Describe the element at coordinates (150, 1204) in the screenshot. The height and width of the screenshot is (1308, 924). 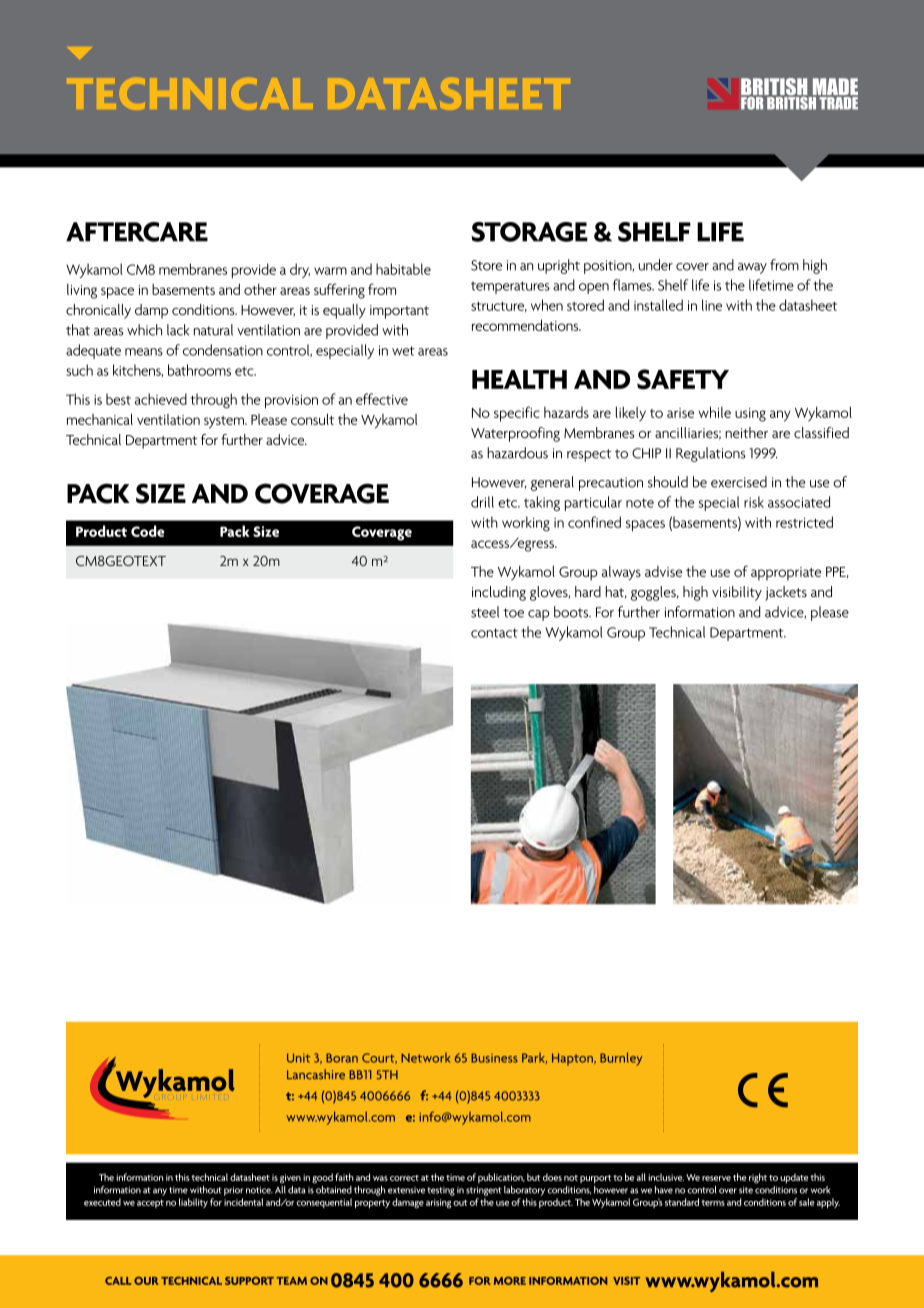
I see `accept` at that location.
